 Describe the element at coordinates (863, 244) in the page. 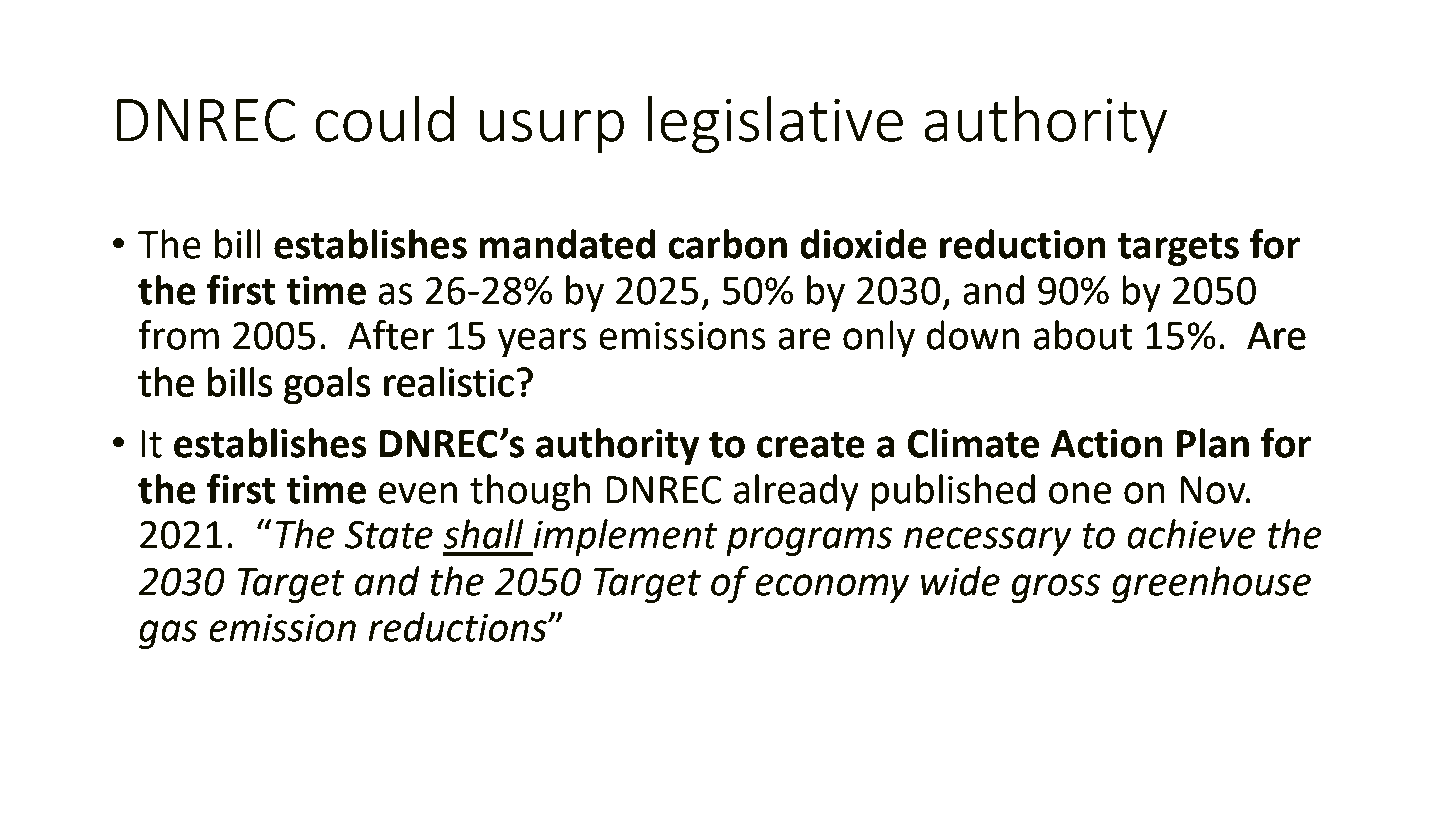

I see `dioxide` at that location.
